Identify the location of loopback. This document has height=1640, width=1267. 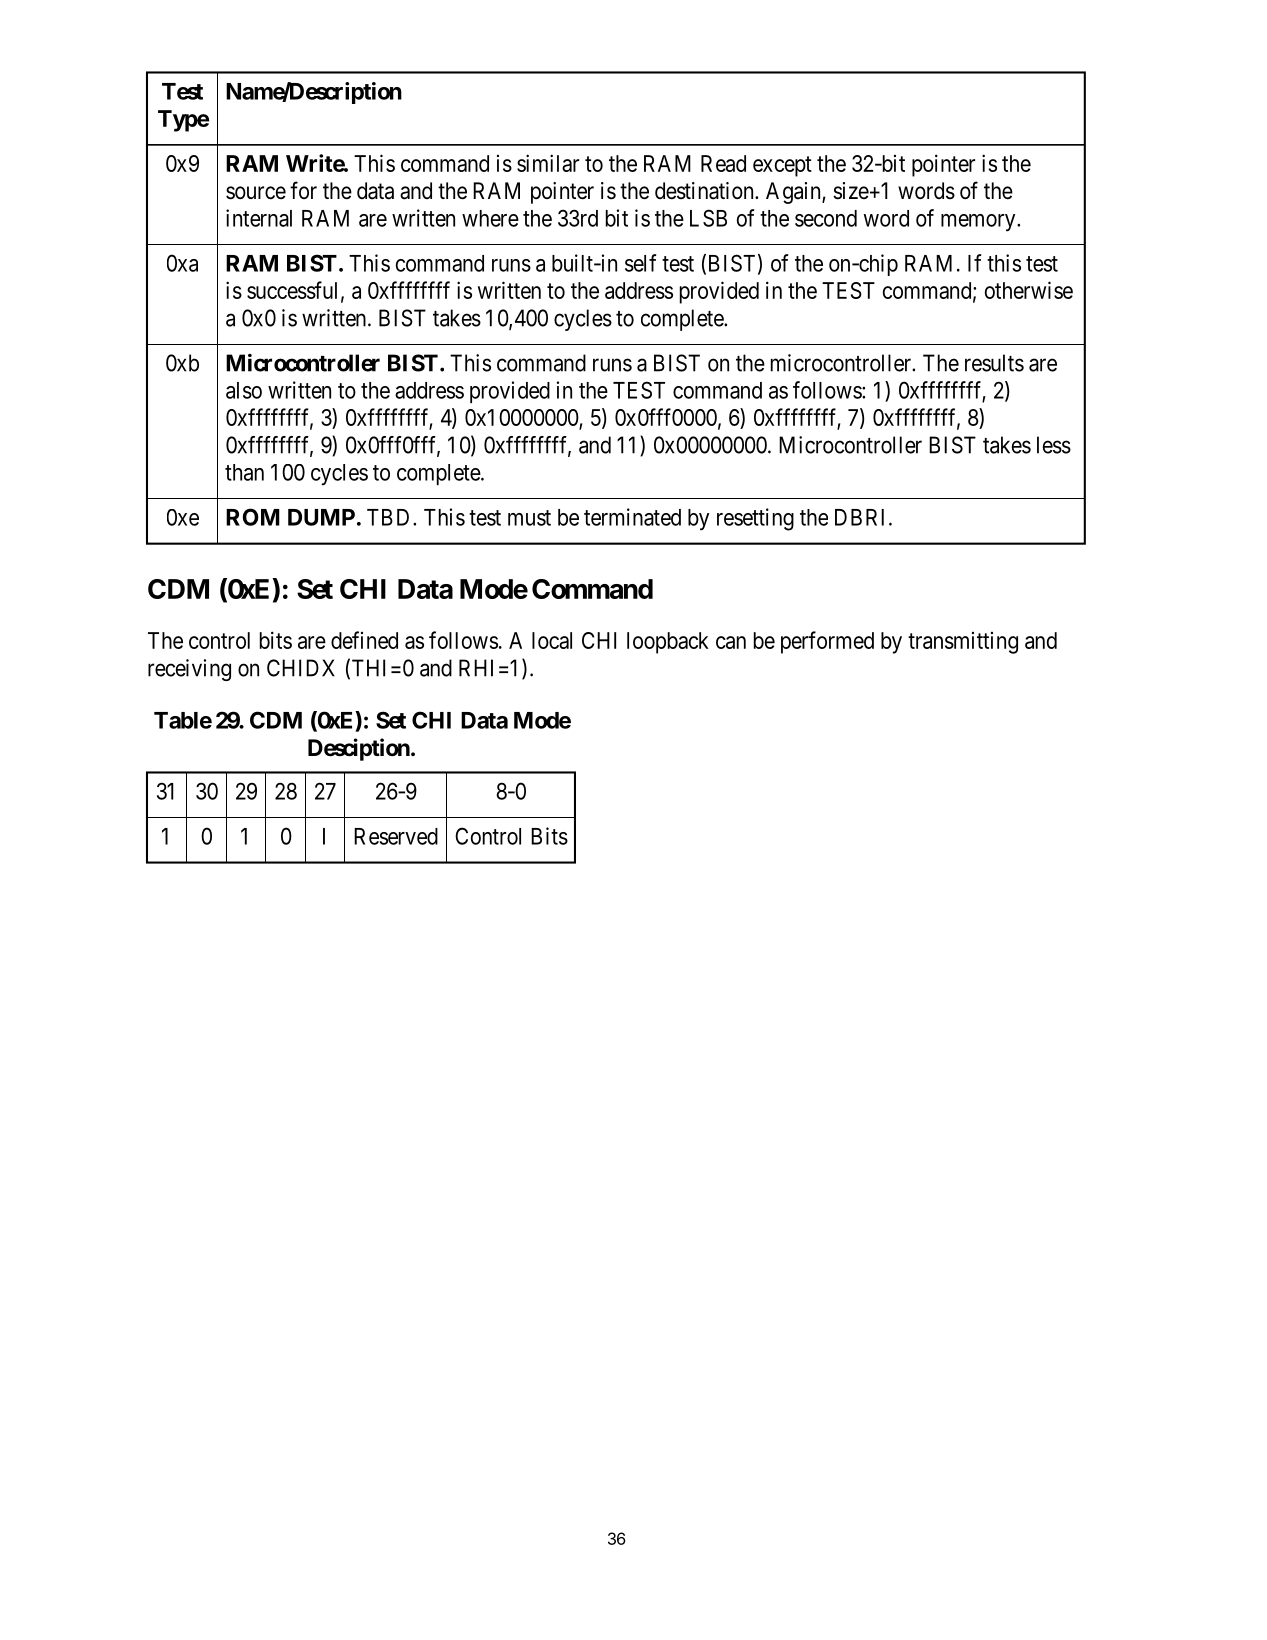
(668, 643).
